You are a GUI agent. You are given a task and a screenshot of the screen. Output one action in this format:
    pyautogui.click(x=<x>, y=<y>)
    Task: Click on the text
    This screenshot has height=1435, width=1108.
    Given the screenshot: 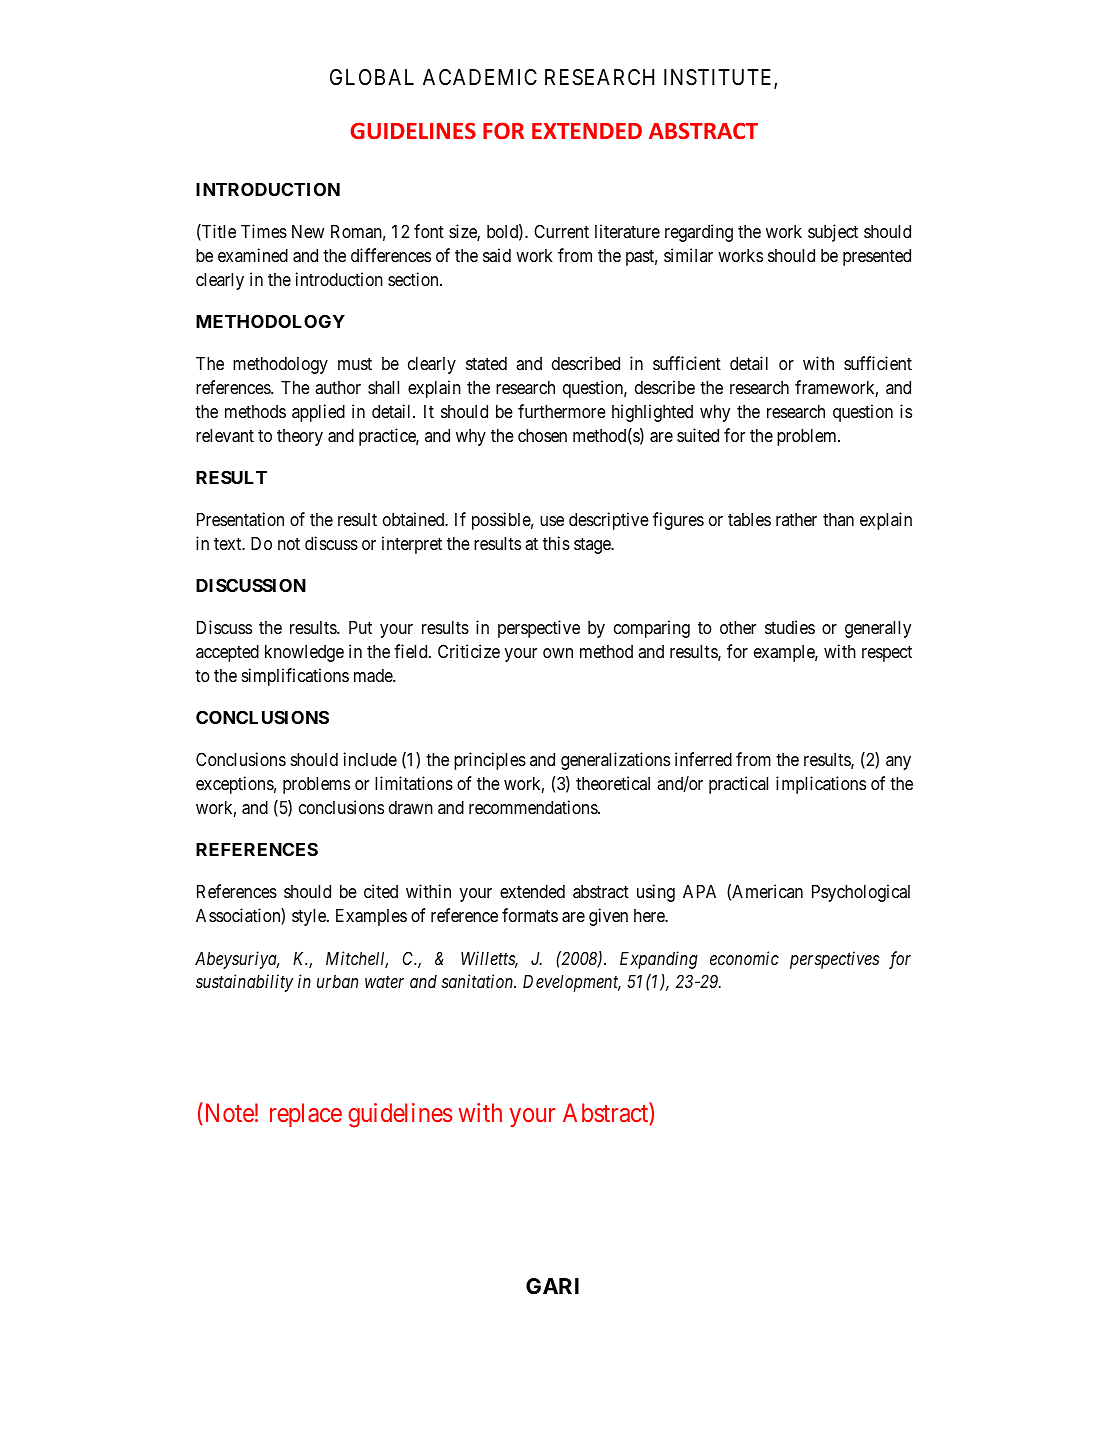 What is the action you would take?
    pyautogui.click(x=229, y=544)
